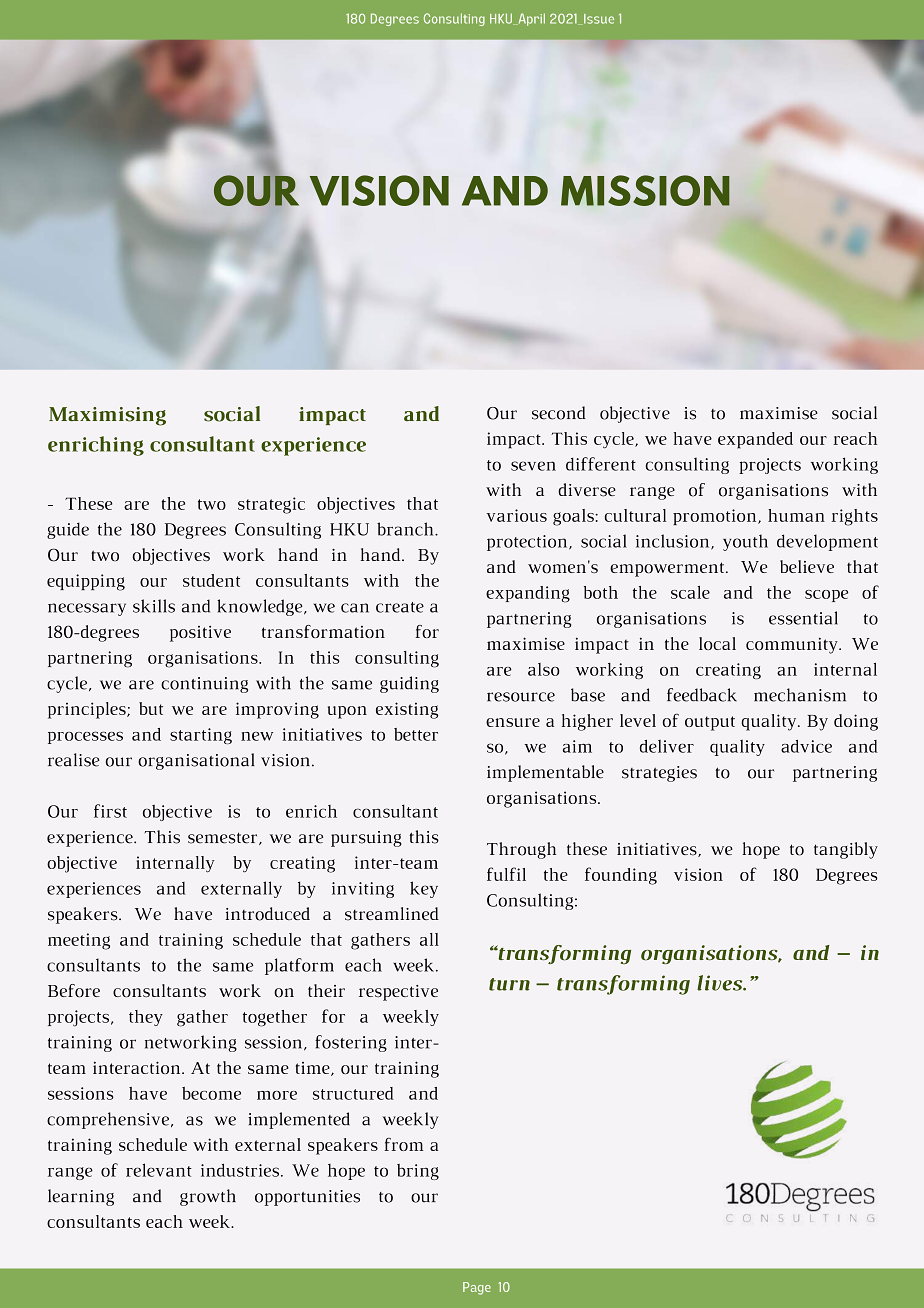  What do you see at coordinates (796, 515) in the image?
I see `human` at bounding box center [796, 515].
